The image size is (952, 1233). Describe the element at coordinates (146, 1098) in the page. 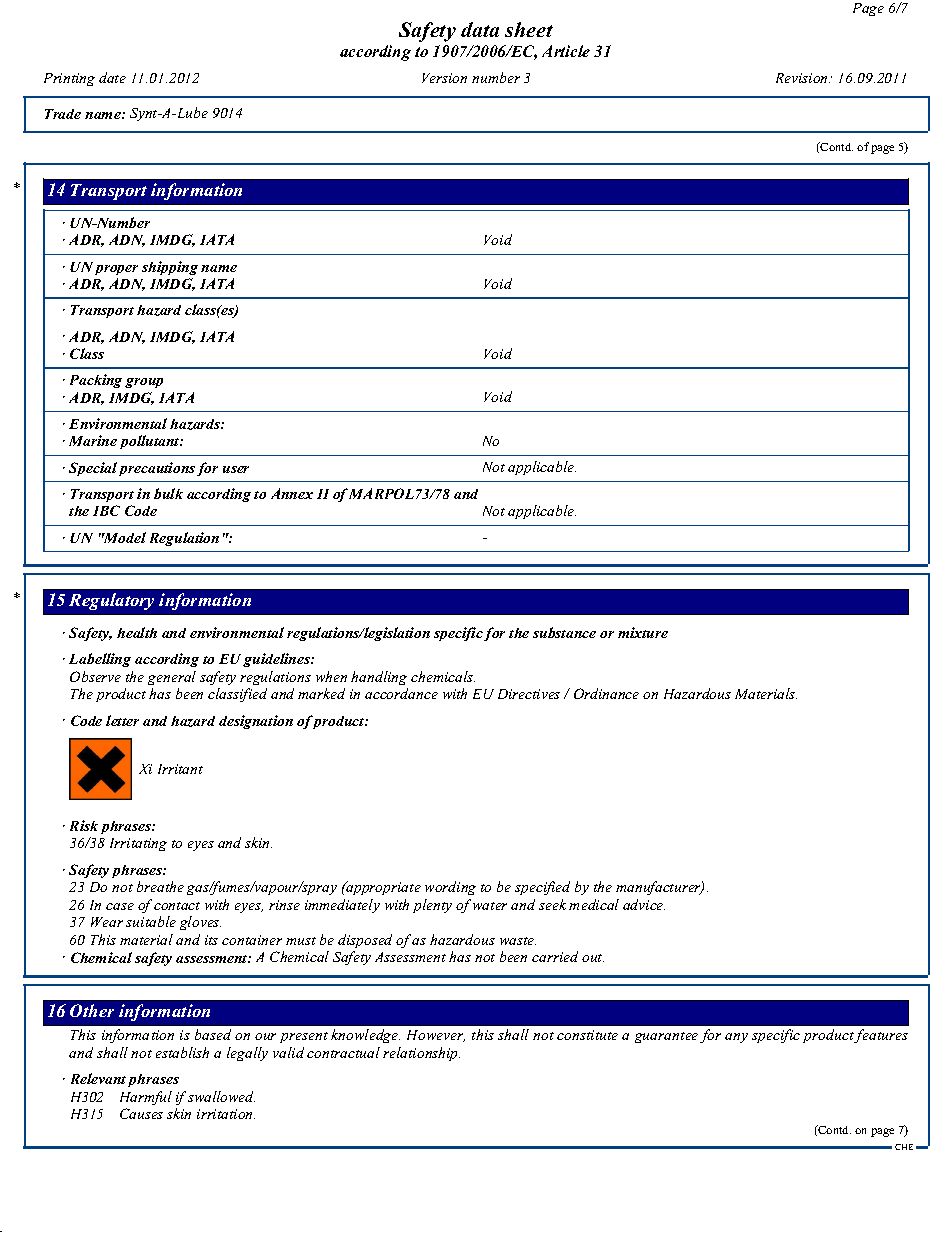

I see `Harmful` at that location.
